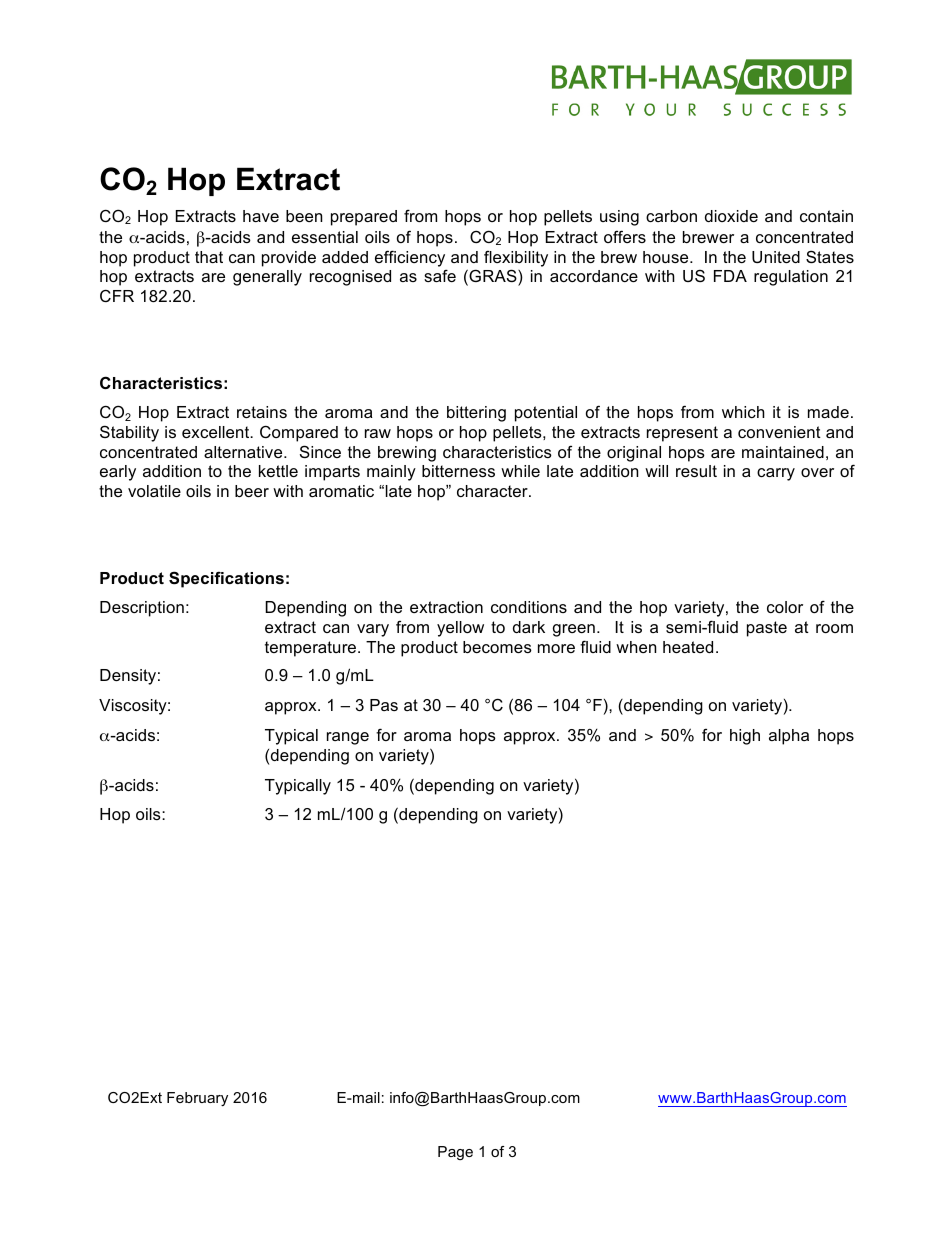 The width and height of the screenshot is (952, 1233). I want to click on that, so click(209, 257).
